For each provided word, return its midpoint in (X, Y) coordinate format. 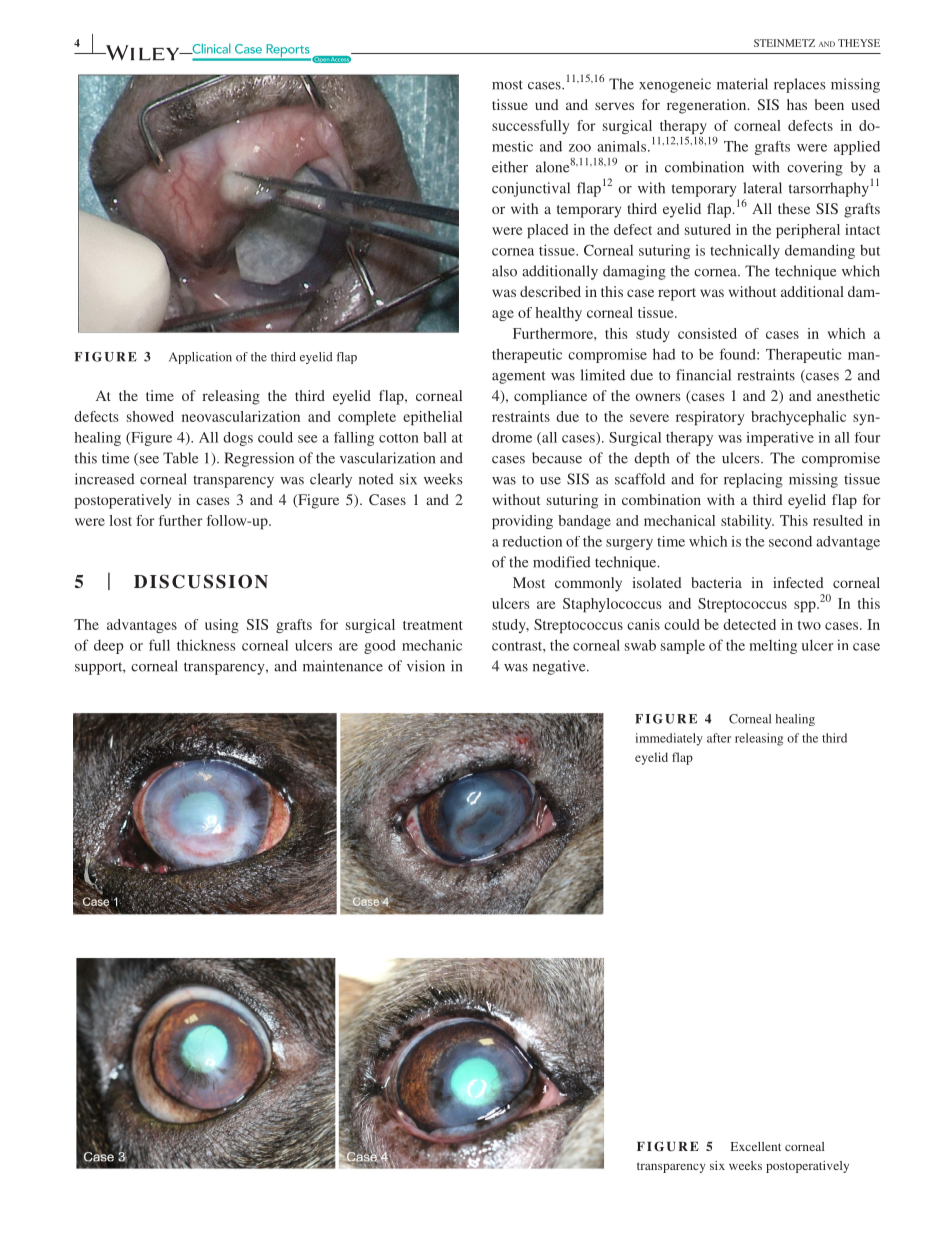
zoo (580, 148)
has (797, 104)
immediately (669, 739)
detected (749, 624)
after (719, 738)
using (222, 626)
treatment (433, 625)
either (510, 167)
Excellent (756, 1146)
